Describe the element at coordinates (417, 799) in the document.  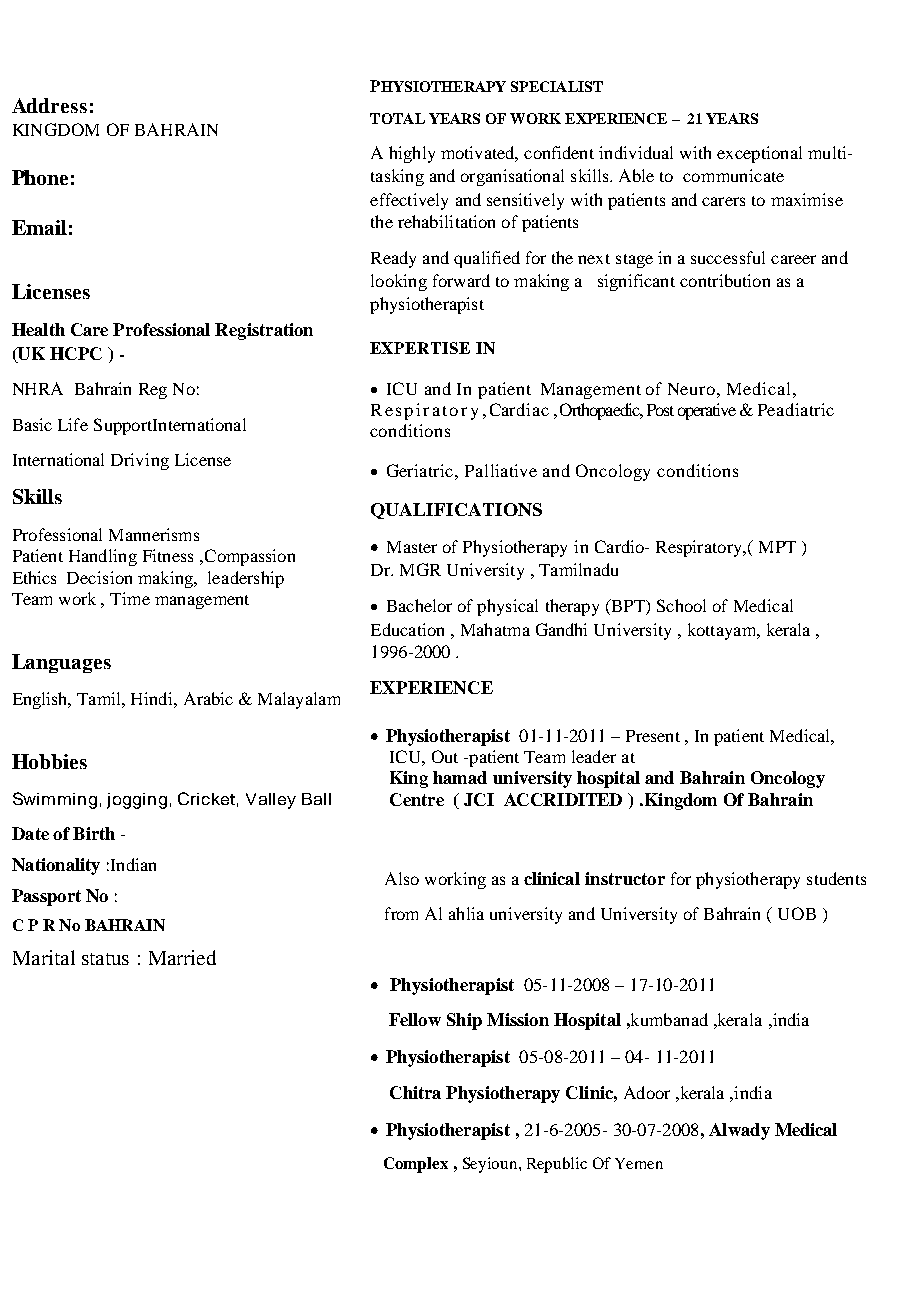
I see `Centre` at that location.
